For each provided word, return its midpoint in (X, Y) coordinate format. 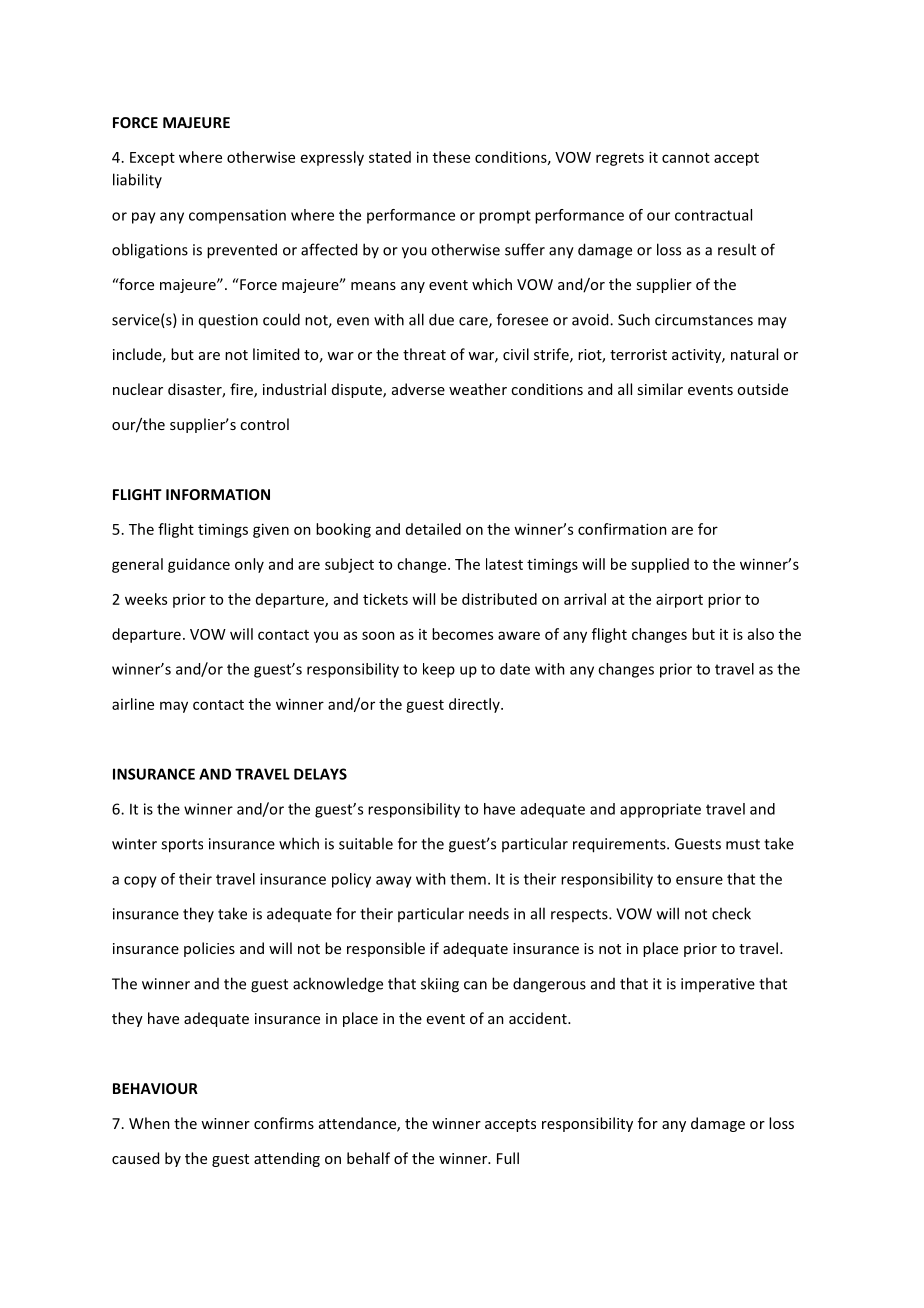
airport (679, 601)
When (149, 1123)
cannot (686, 158)
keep (439, 670)
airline (133, 704)
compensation (237, 216)
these (451, 157)
